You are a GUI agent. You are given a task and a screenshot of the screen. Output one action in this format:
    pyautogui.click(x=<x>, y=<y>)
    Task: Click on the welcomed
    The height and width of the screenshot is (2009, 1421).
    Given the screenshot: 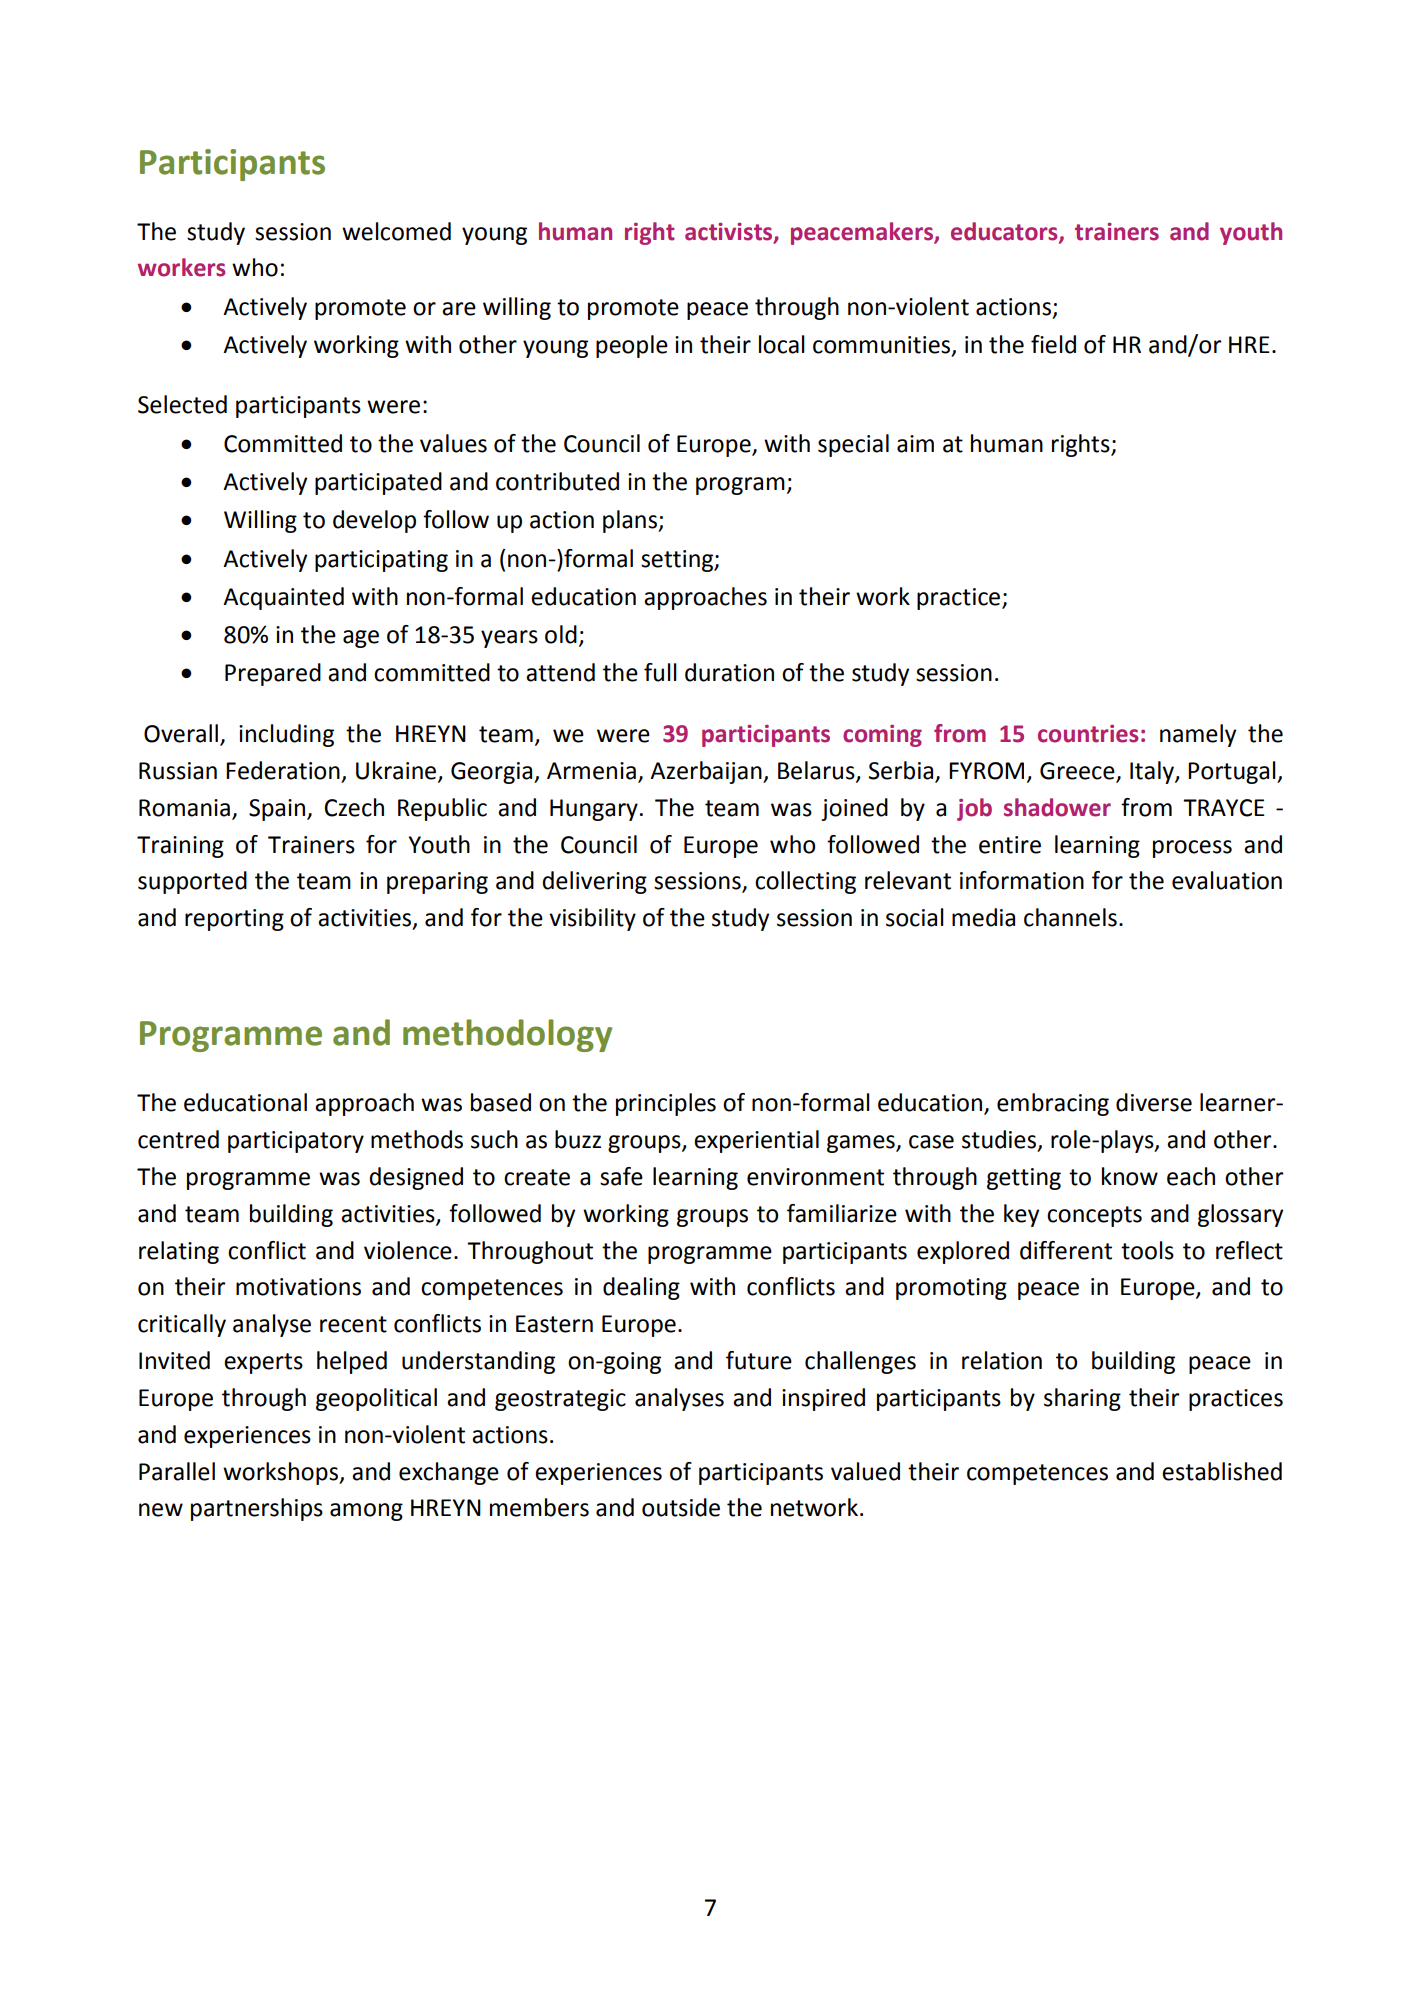 What is the action you would take?
    pyautogui.click(x=396, y=231)
